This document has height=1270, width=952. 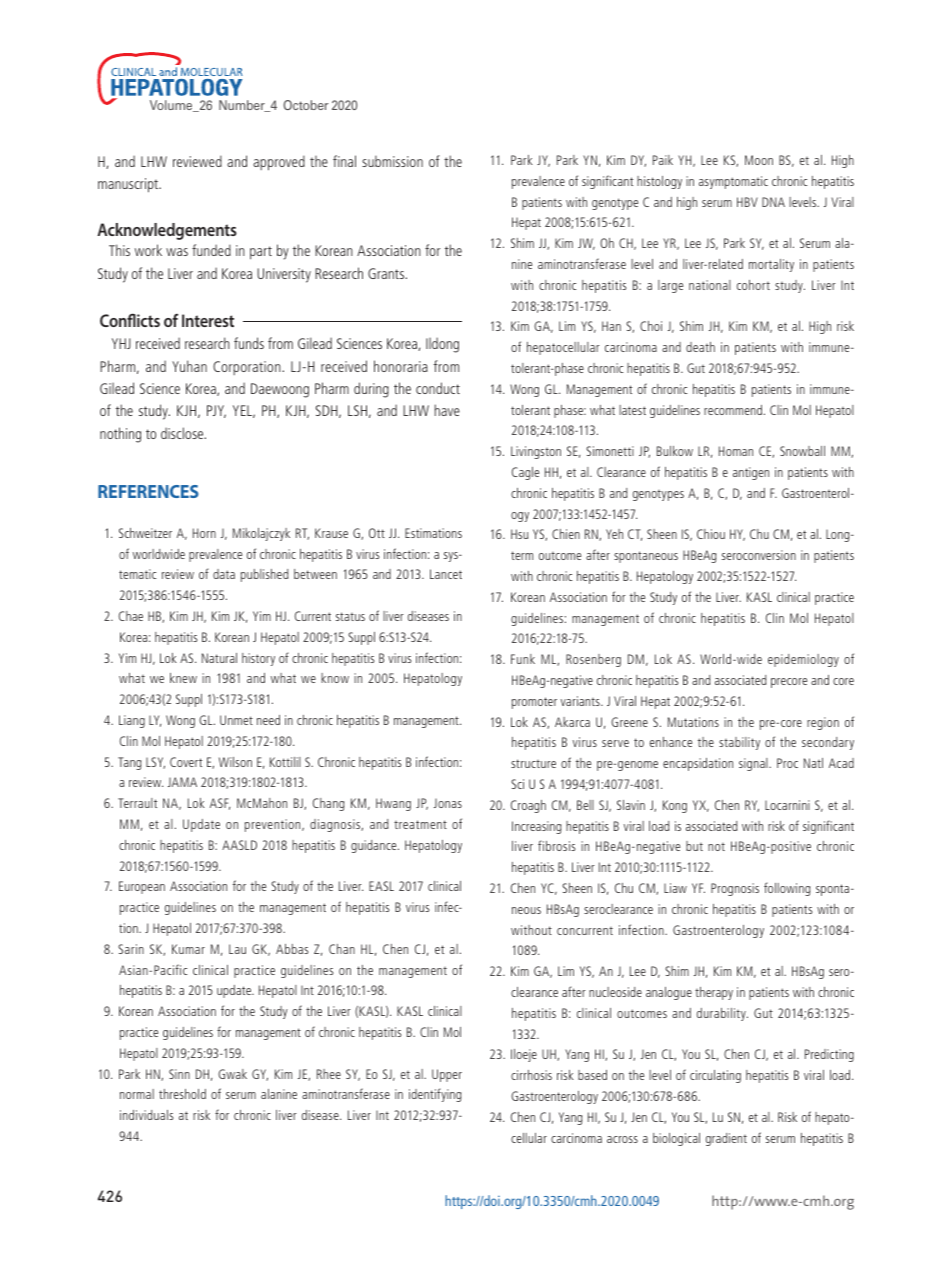 I want to click on gradient, so click(x=726, y=1139).
